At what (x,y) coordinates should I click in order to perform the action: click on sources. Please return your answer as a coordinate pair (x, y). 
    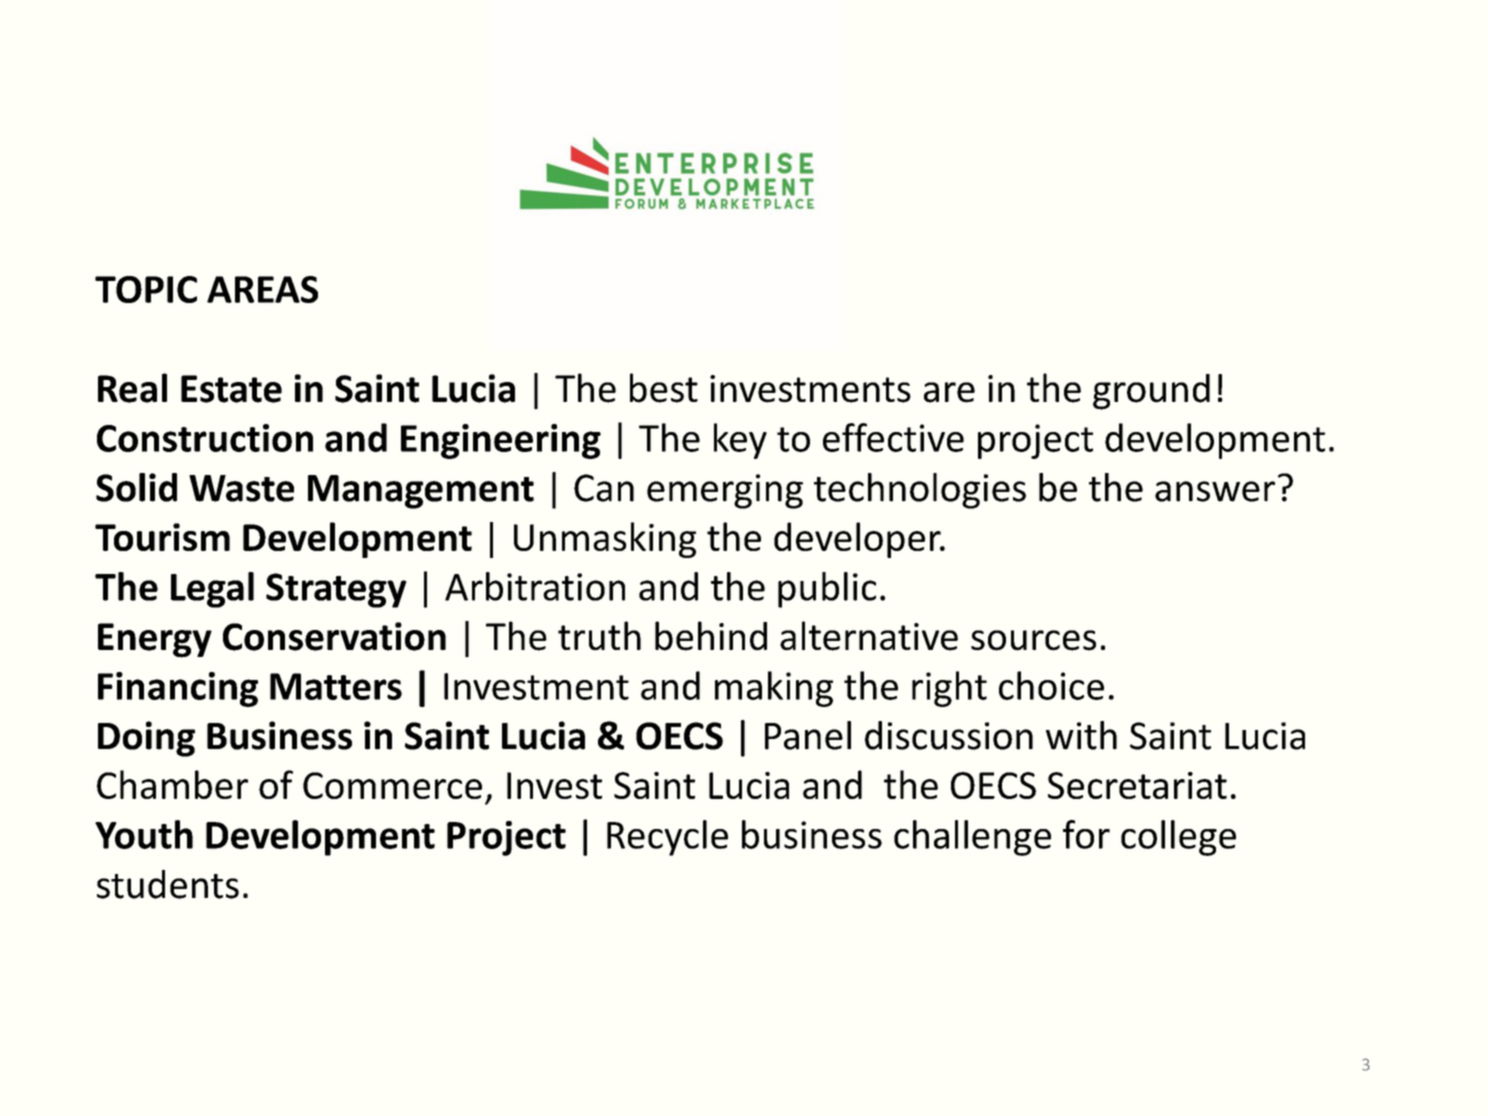
    Looking at the image, I should click on (1033, 640).
